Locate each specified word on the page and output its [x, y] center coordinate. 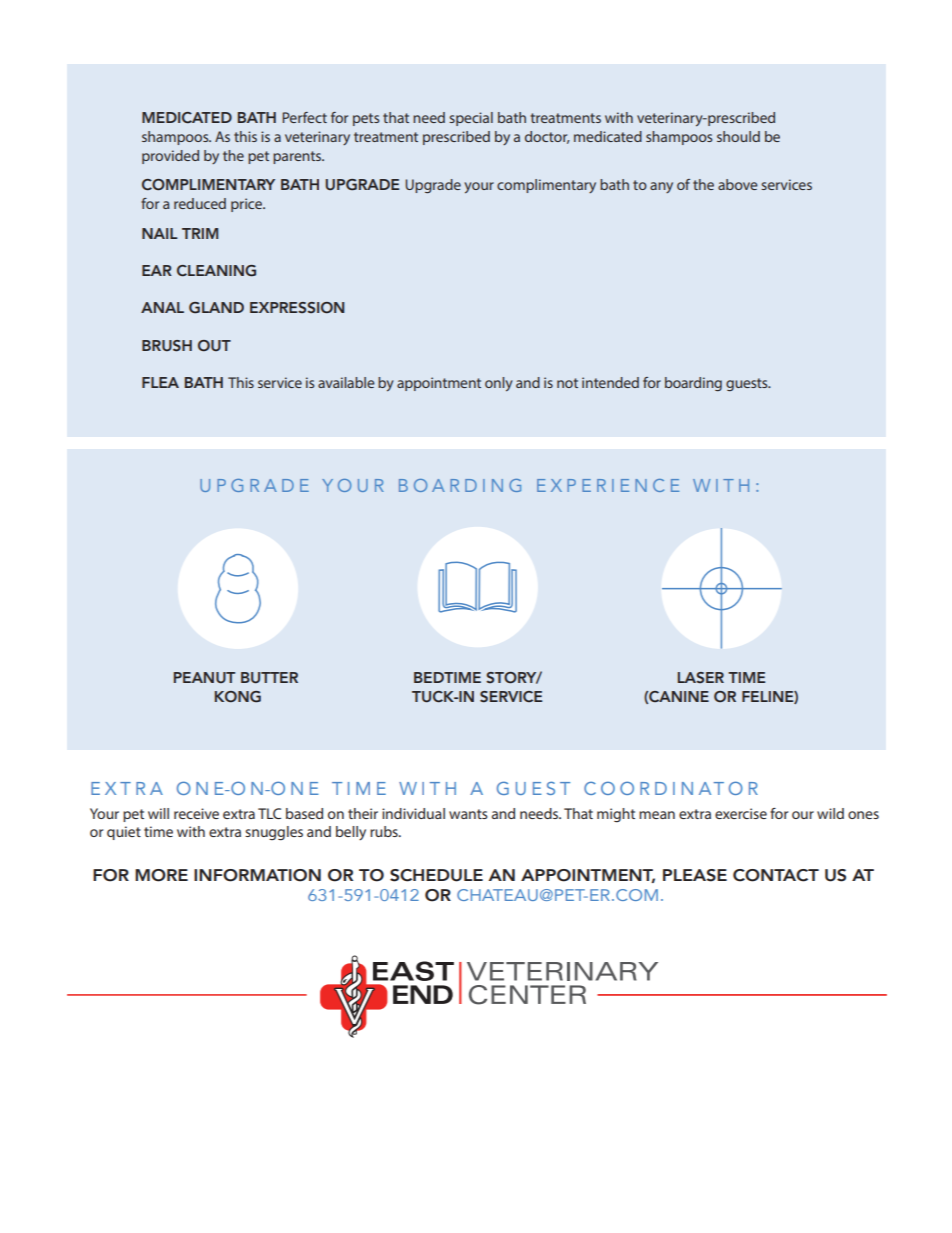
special [471, 119]
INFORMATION [257, 875]
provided [170, 157]
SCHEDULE [436, 875]
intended [610, 382]
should [738, 136]
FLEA [160, 382]
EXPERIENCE [608, 485]
